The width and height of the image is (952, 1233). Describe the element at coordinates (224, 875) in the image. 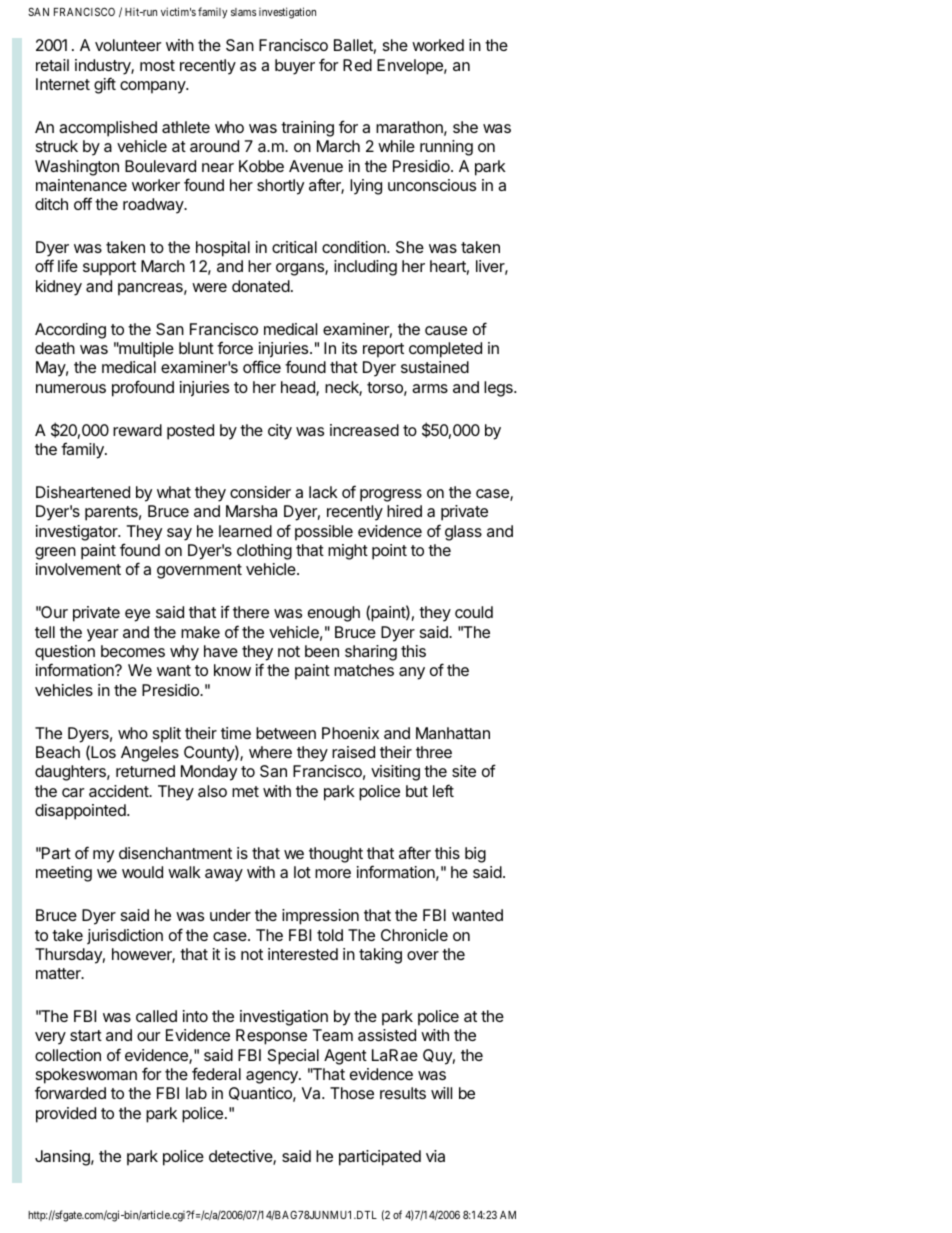

I see `away` at that location.
